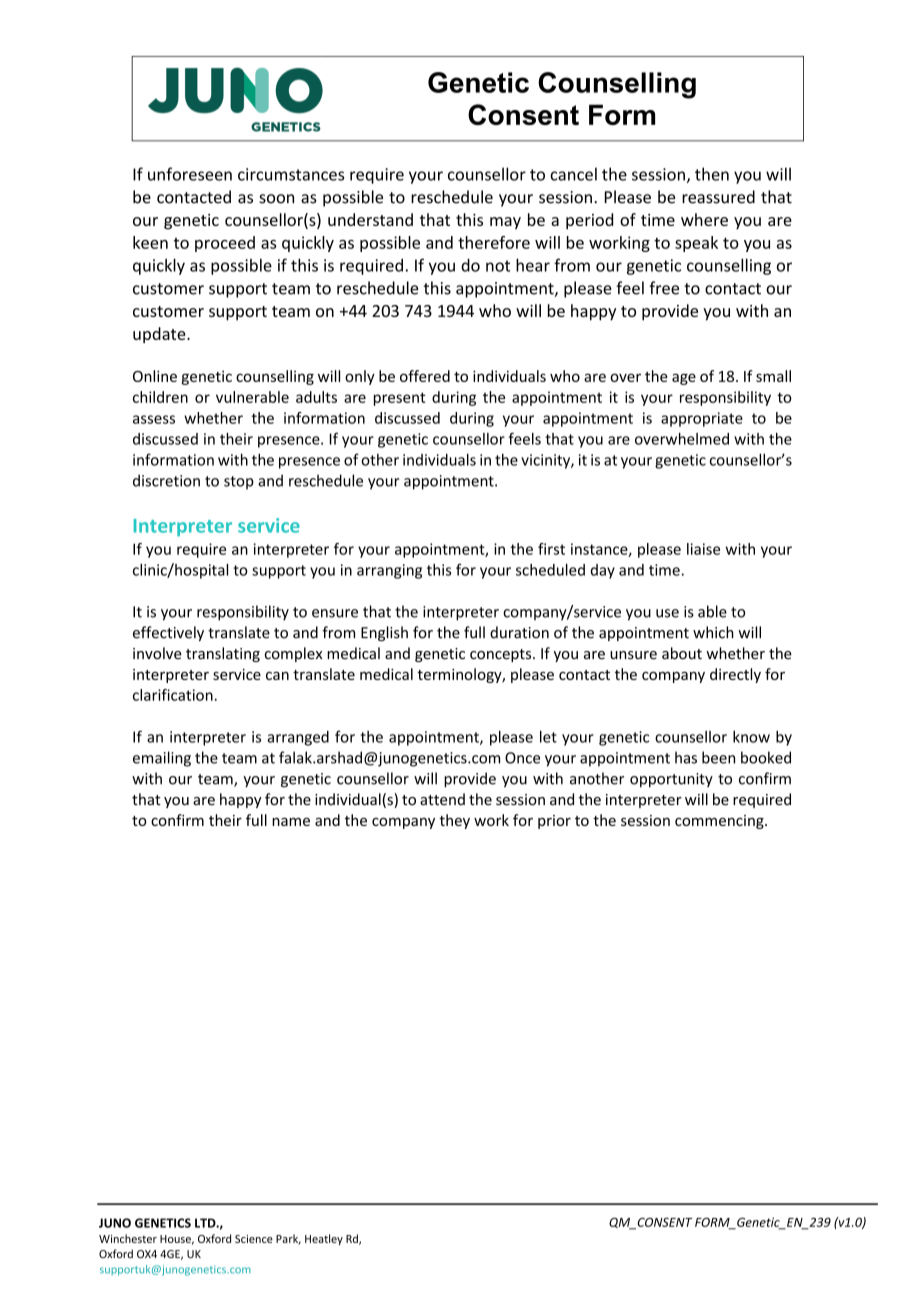 The image size is (924, 1309). Describe the element at coordinates (548, 736) in the page. I see `let` at that location.
